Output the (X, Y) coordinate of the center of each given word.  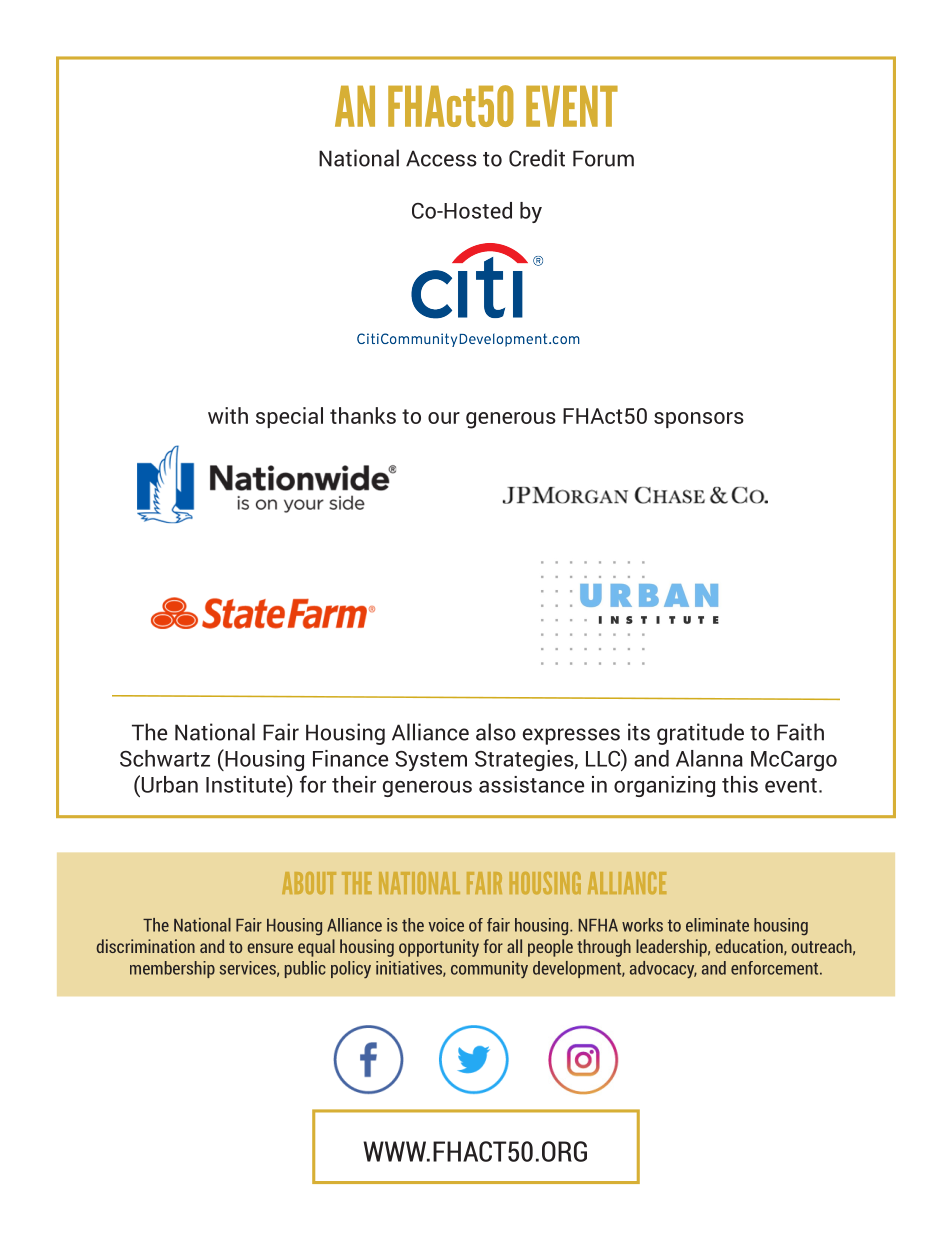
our (444, 418)
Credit (537, 158)
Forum (603, 158)
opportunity (439, 948)
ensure (270, 948)
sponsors (699, 420)
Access (441, 158)
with (228, 415)
